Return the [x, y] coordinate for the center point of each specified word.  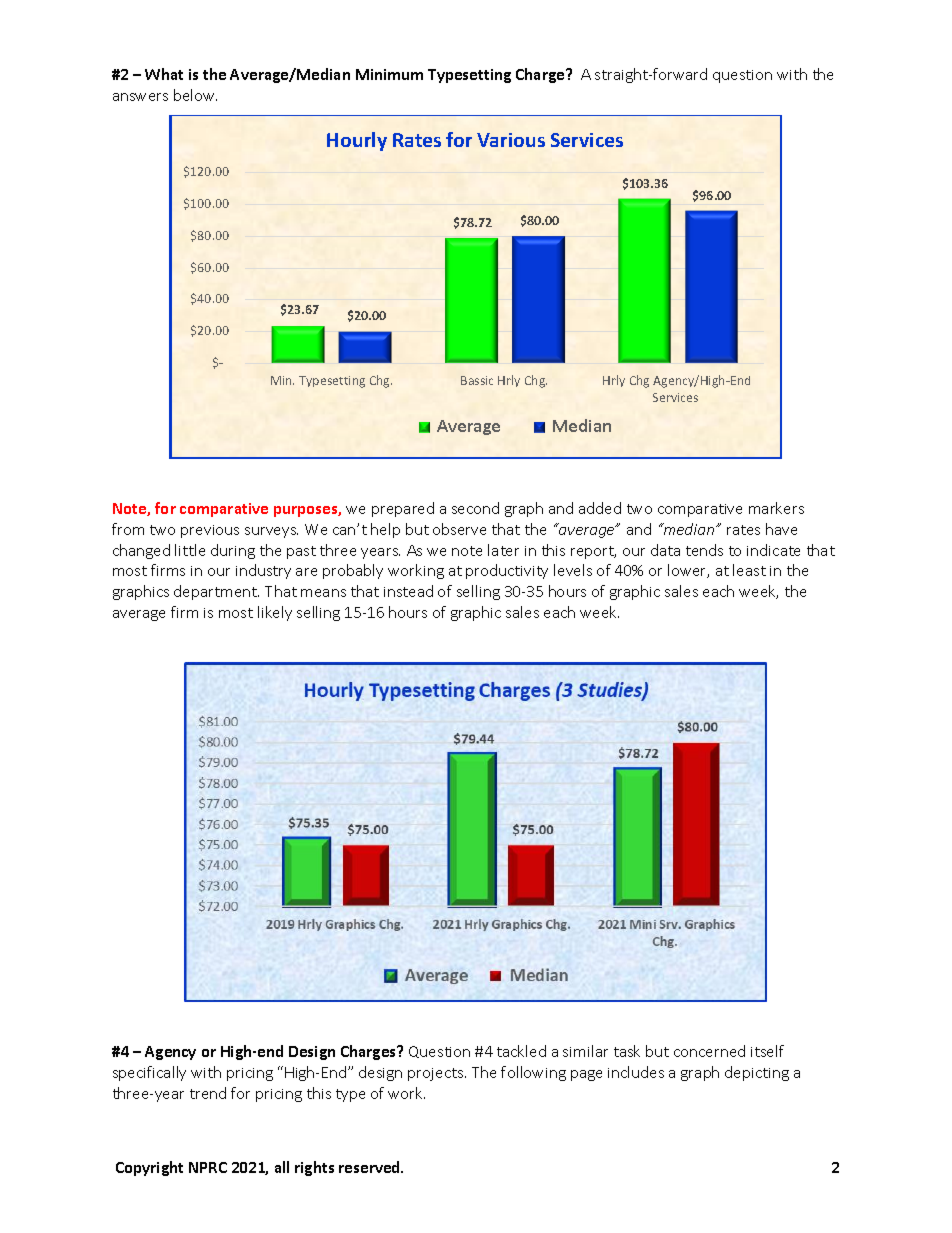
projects [437, 1074]
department [216, 592]
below [195, 95]
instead [408, 591]
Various [511, 140]
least [749, 570]
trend [208, 1093]
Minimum [389, 74]
